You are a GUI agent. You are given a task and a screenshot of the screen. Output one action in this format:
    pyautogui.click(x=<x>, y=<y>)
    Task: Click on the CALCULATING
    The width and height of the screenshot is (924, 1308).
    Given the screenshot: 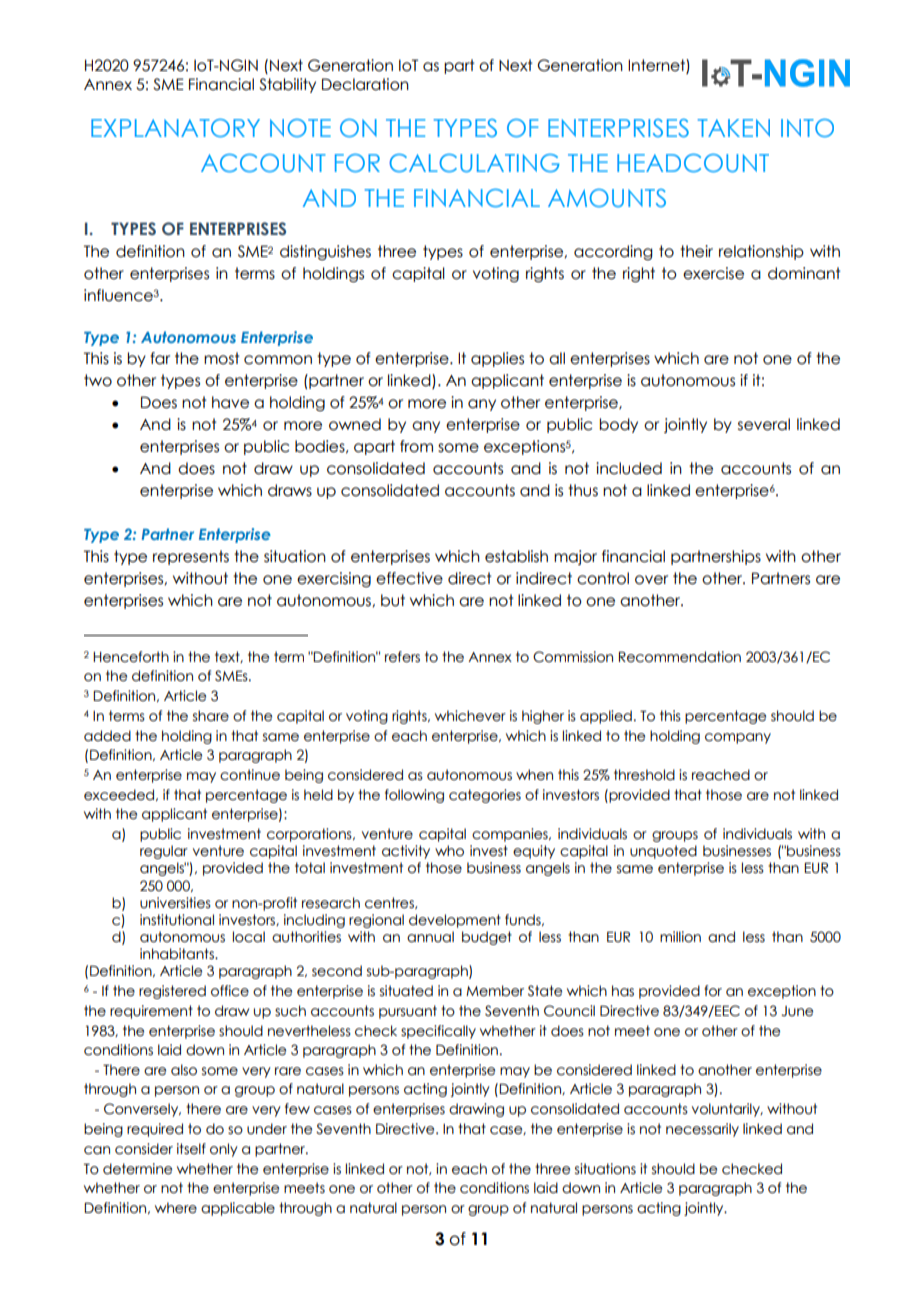 What is the action you would take?
    pyautogui.click(x=474, y=163)
